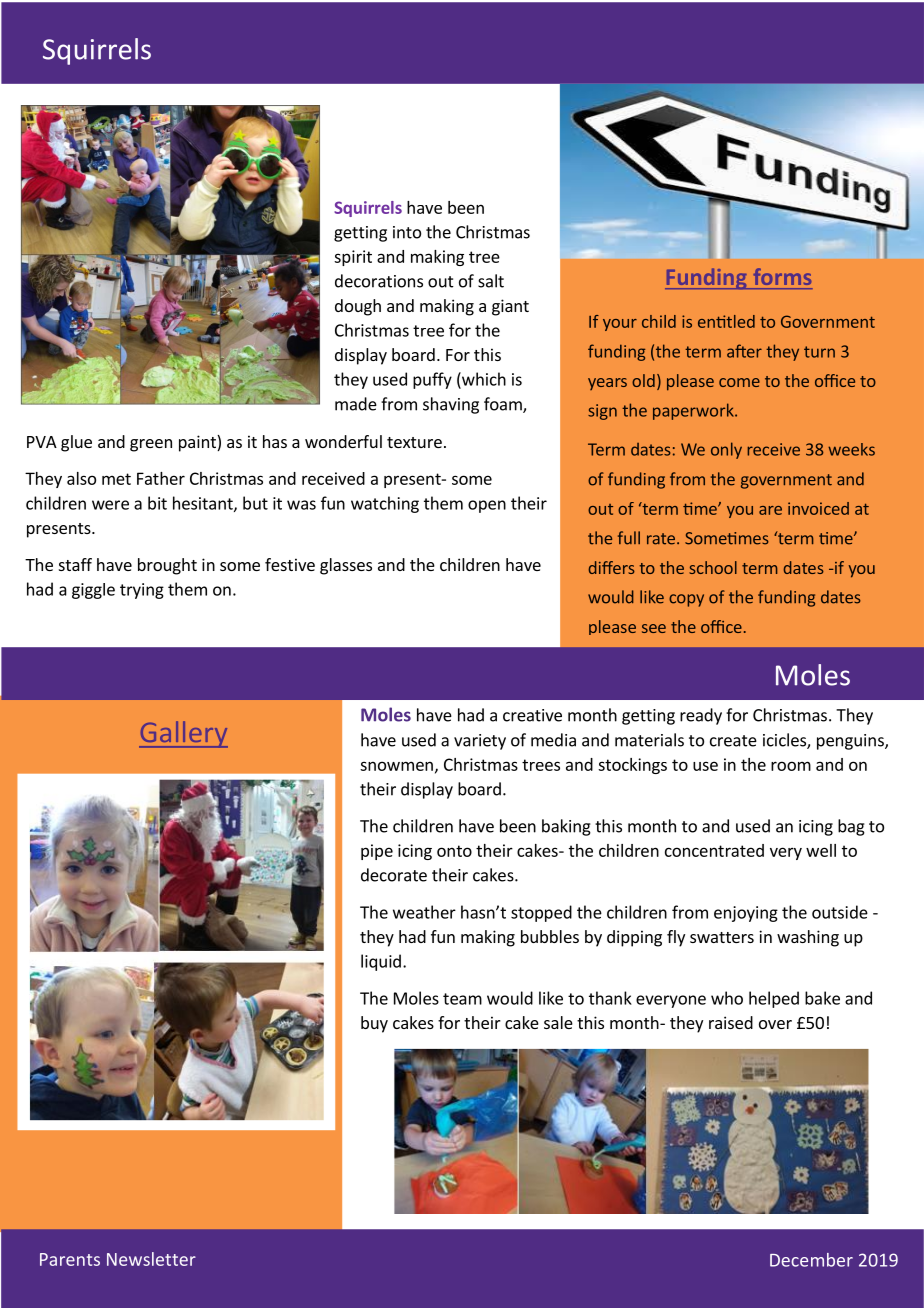 This page has height=1308, width=924. I want to click on trying, so click(142, 591).
